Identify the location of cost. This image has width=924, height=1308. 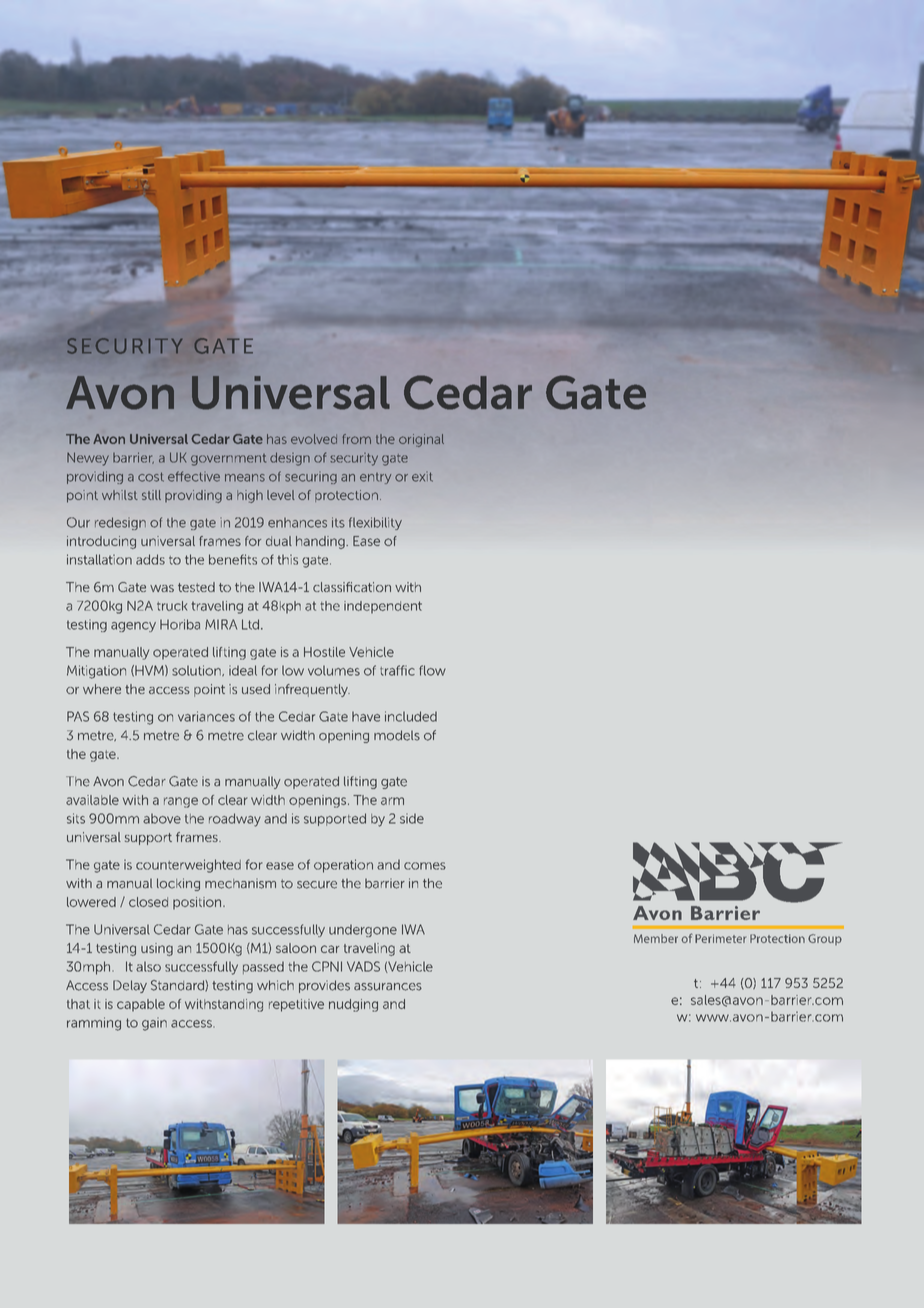
(151, 477).
